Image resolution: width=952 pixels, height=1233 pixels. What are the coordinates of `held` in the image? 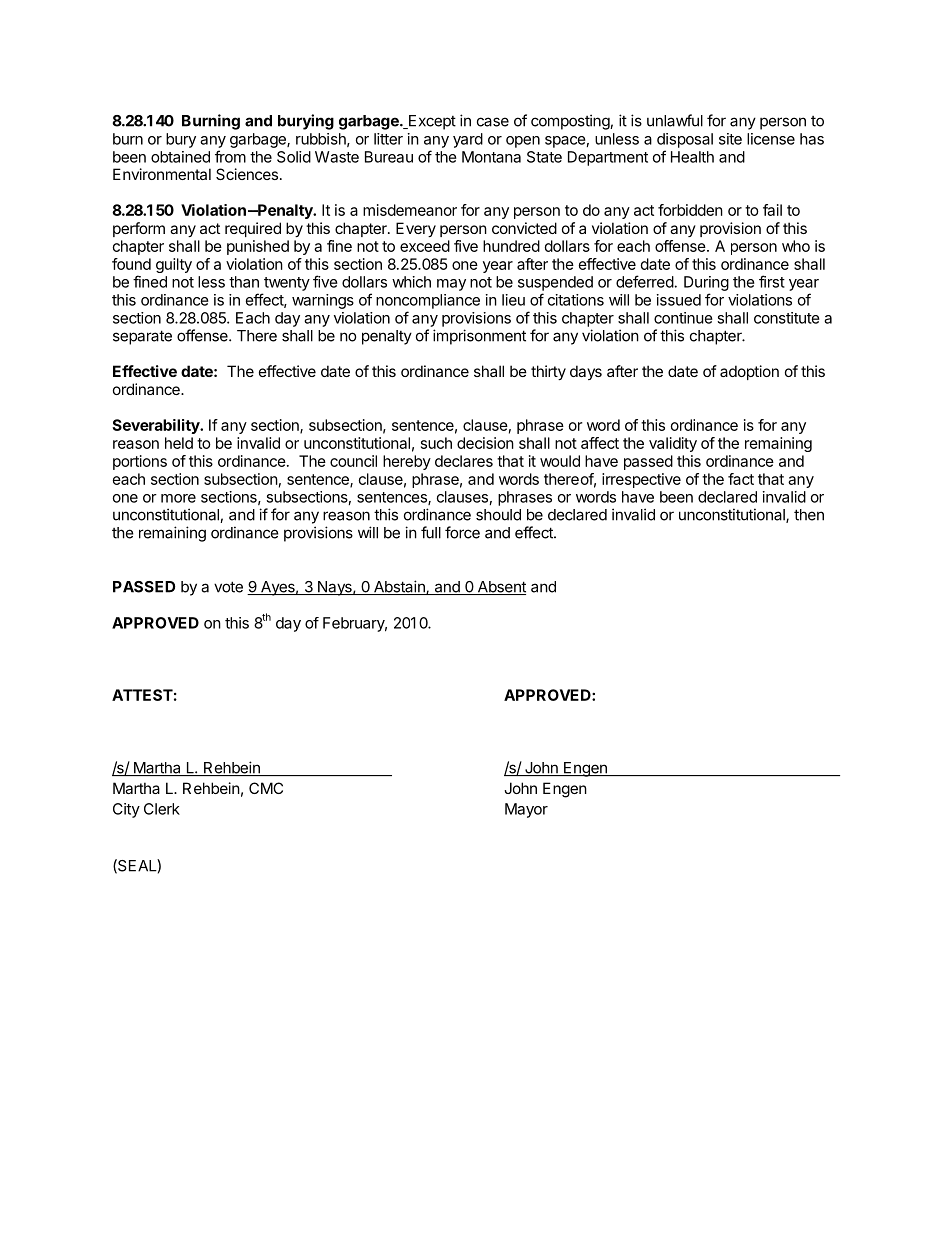 It's located at (179, 443).
